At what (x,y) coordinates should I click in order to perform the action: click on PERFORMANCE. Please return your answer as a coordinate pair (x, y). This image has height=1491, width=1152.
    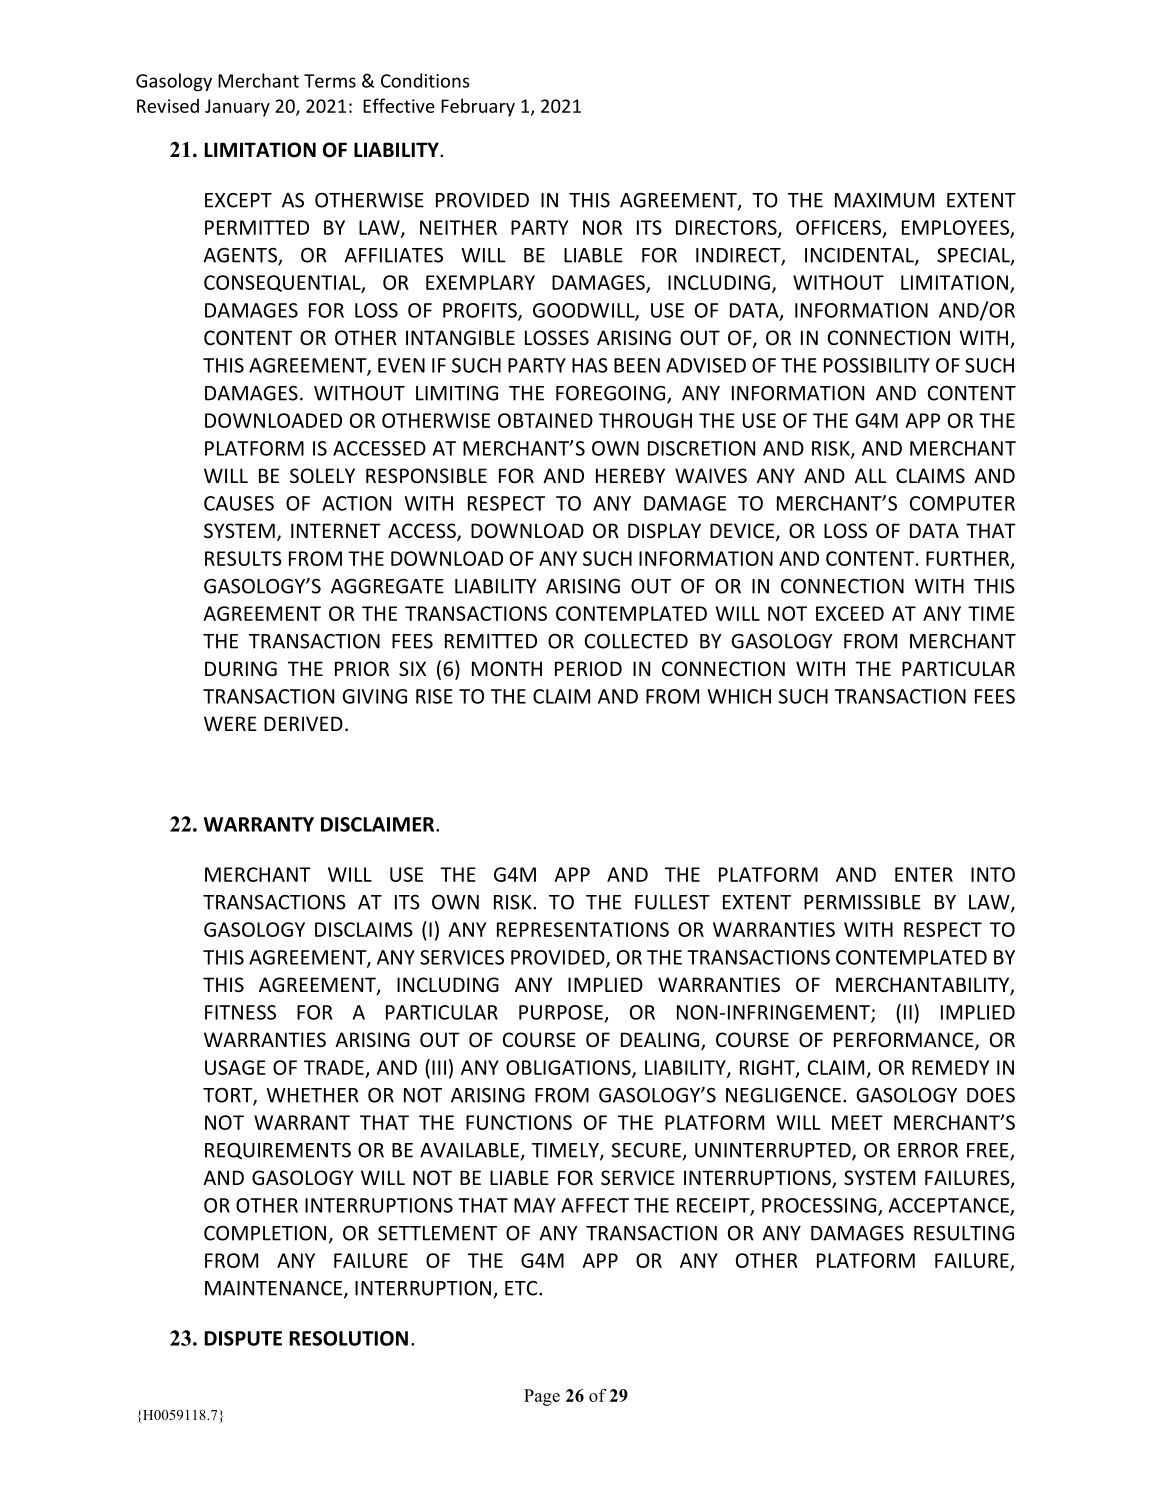
    Looking at the image, I should click on (905, 1041).
